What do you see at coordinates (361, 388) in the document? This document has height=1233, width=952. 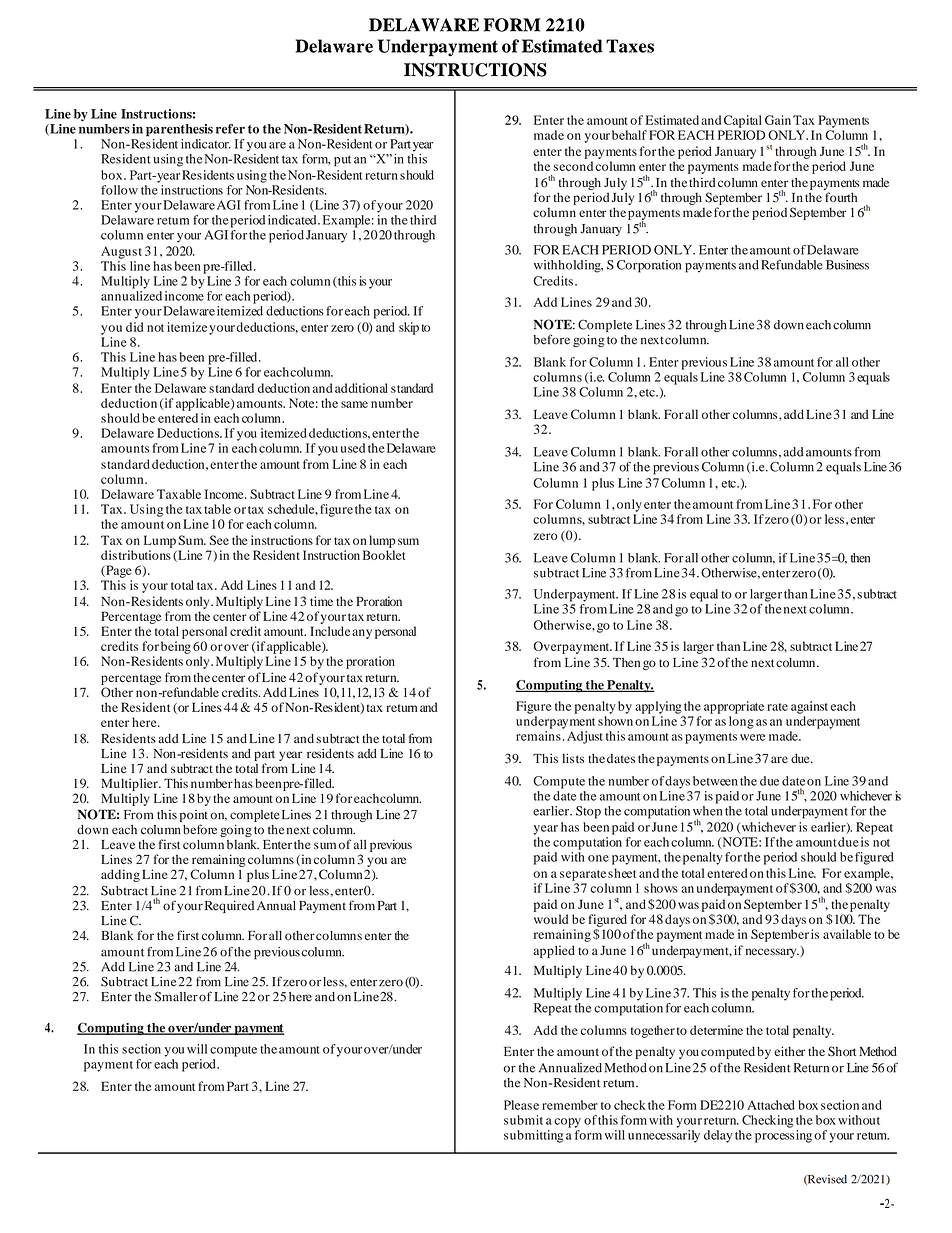 I see `additional` at bounding box center [361, 388].
